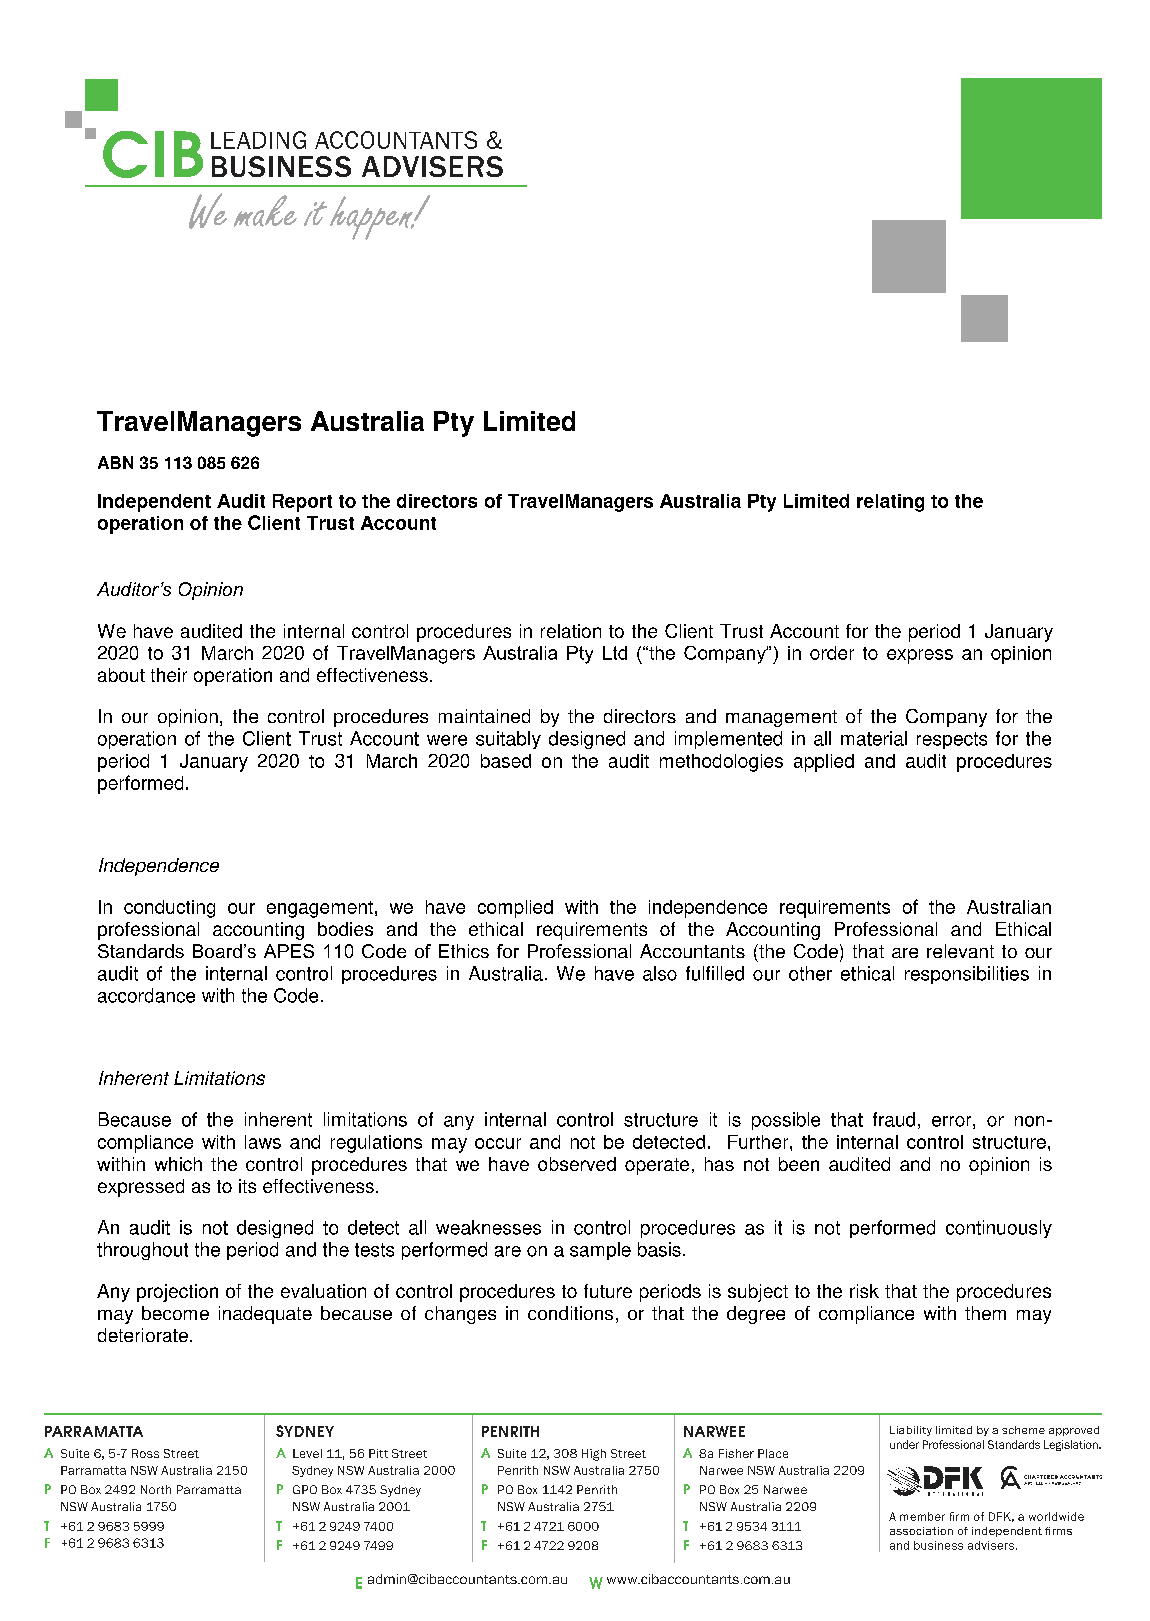 The image size is (1150, 1621). What do you see at coordinates (258, 140) in the screenshot?
I see `LEADING` at bounding box center [258, 140].
